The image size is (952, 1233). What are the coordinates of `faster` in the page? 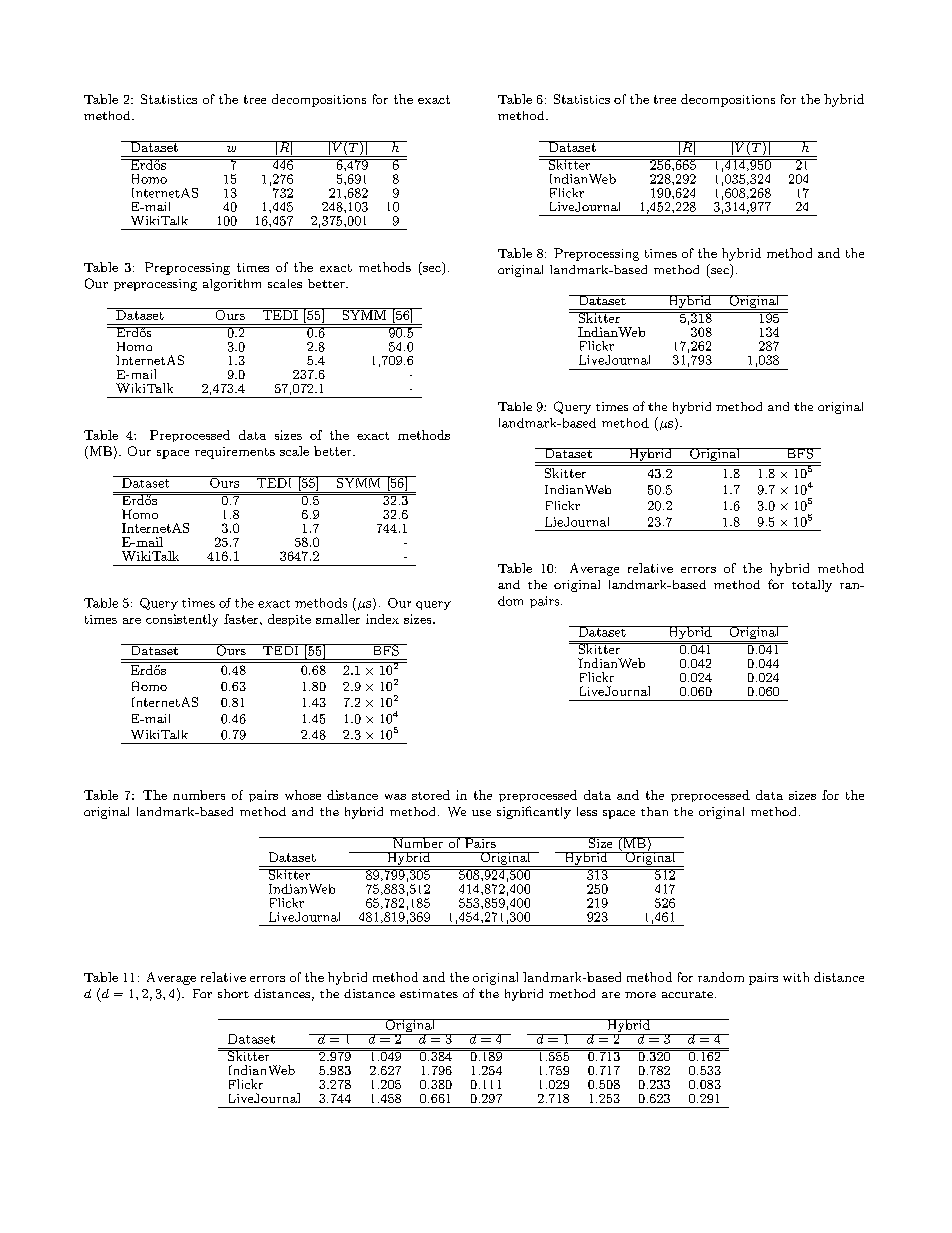 It's located at (242, 619).
